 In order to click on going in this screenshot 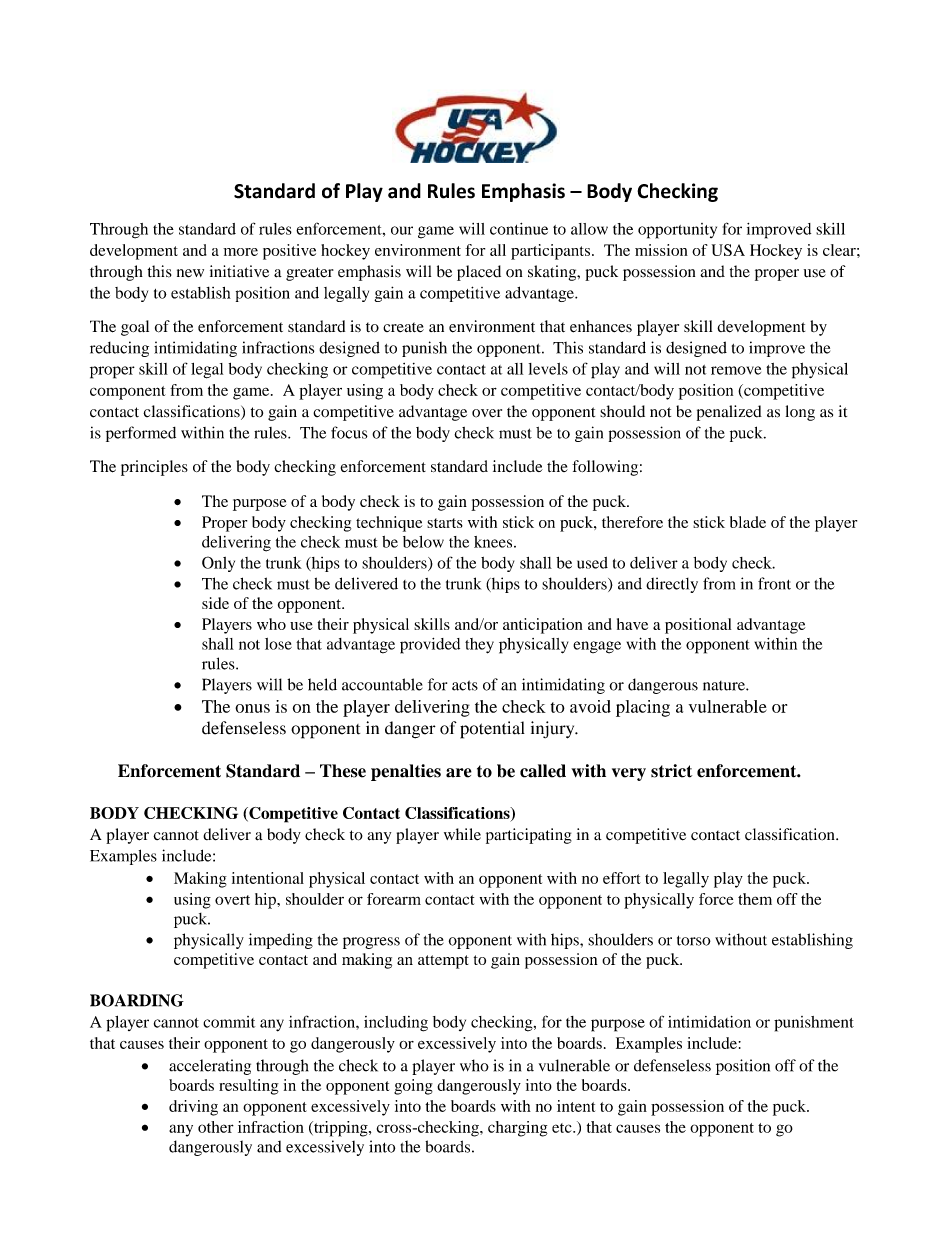, I will do `click(413, 1087)`.
